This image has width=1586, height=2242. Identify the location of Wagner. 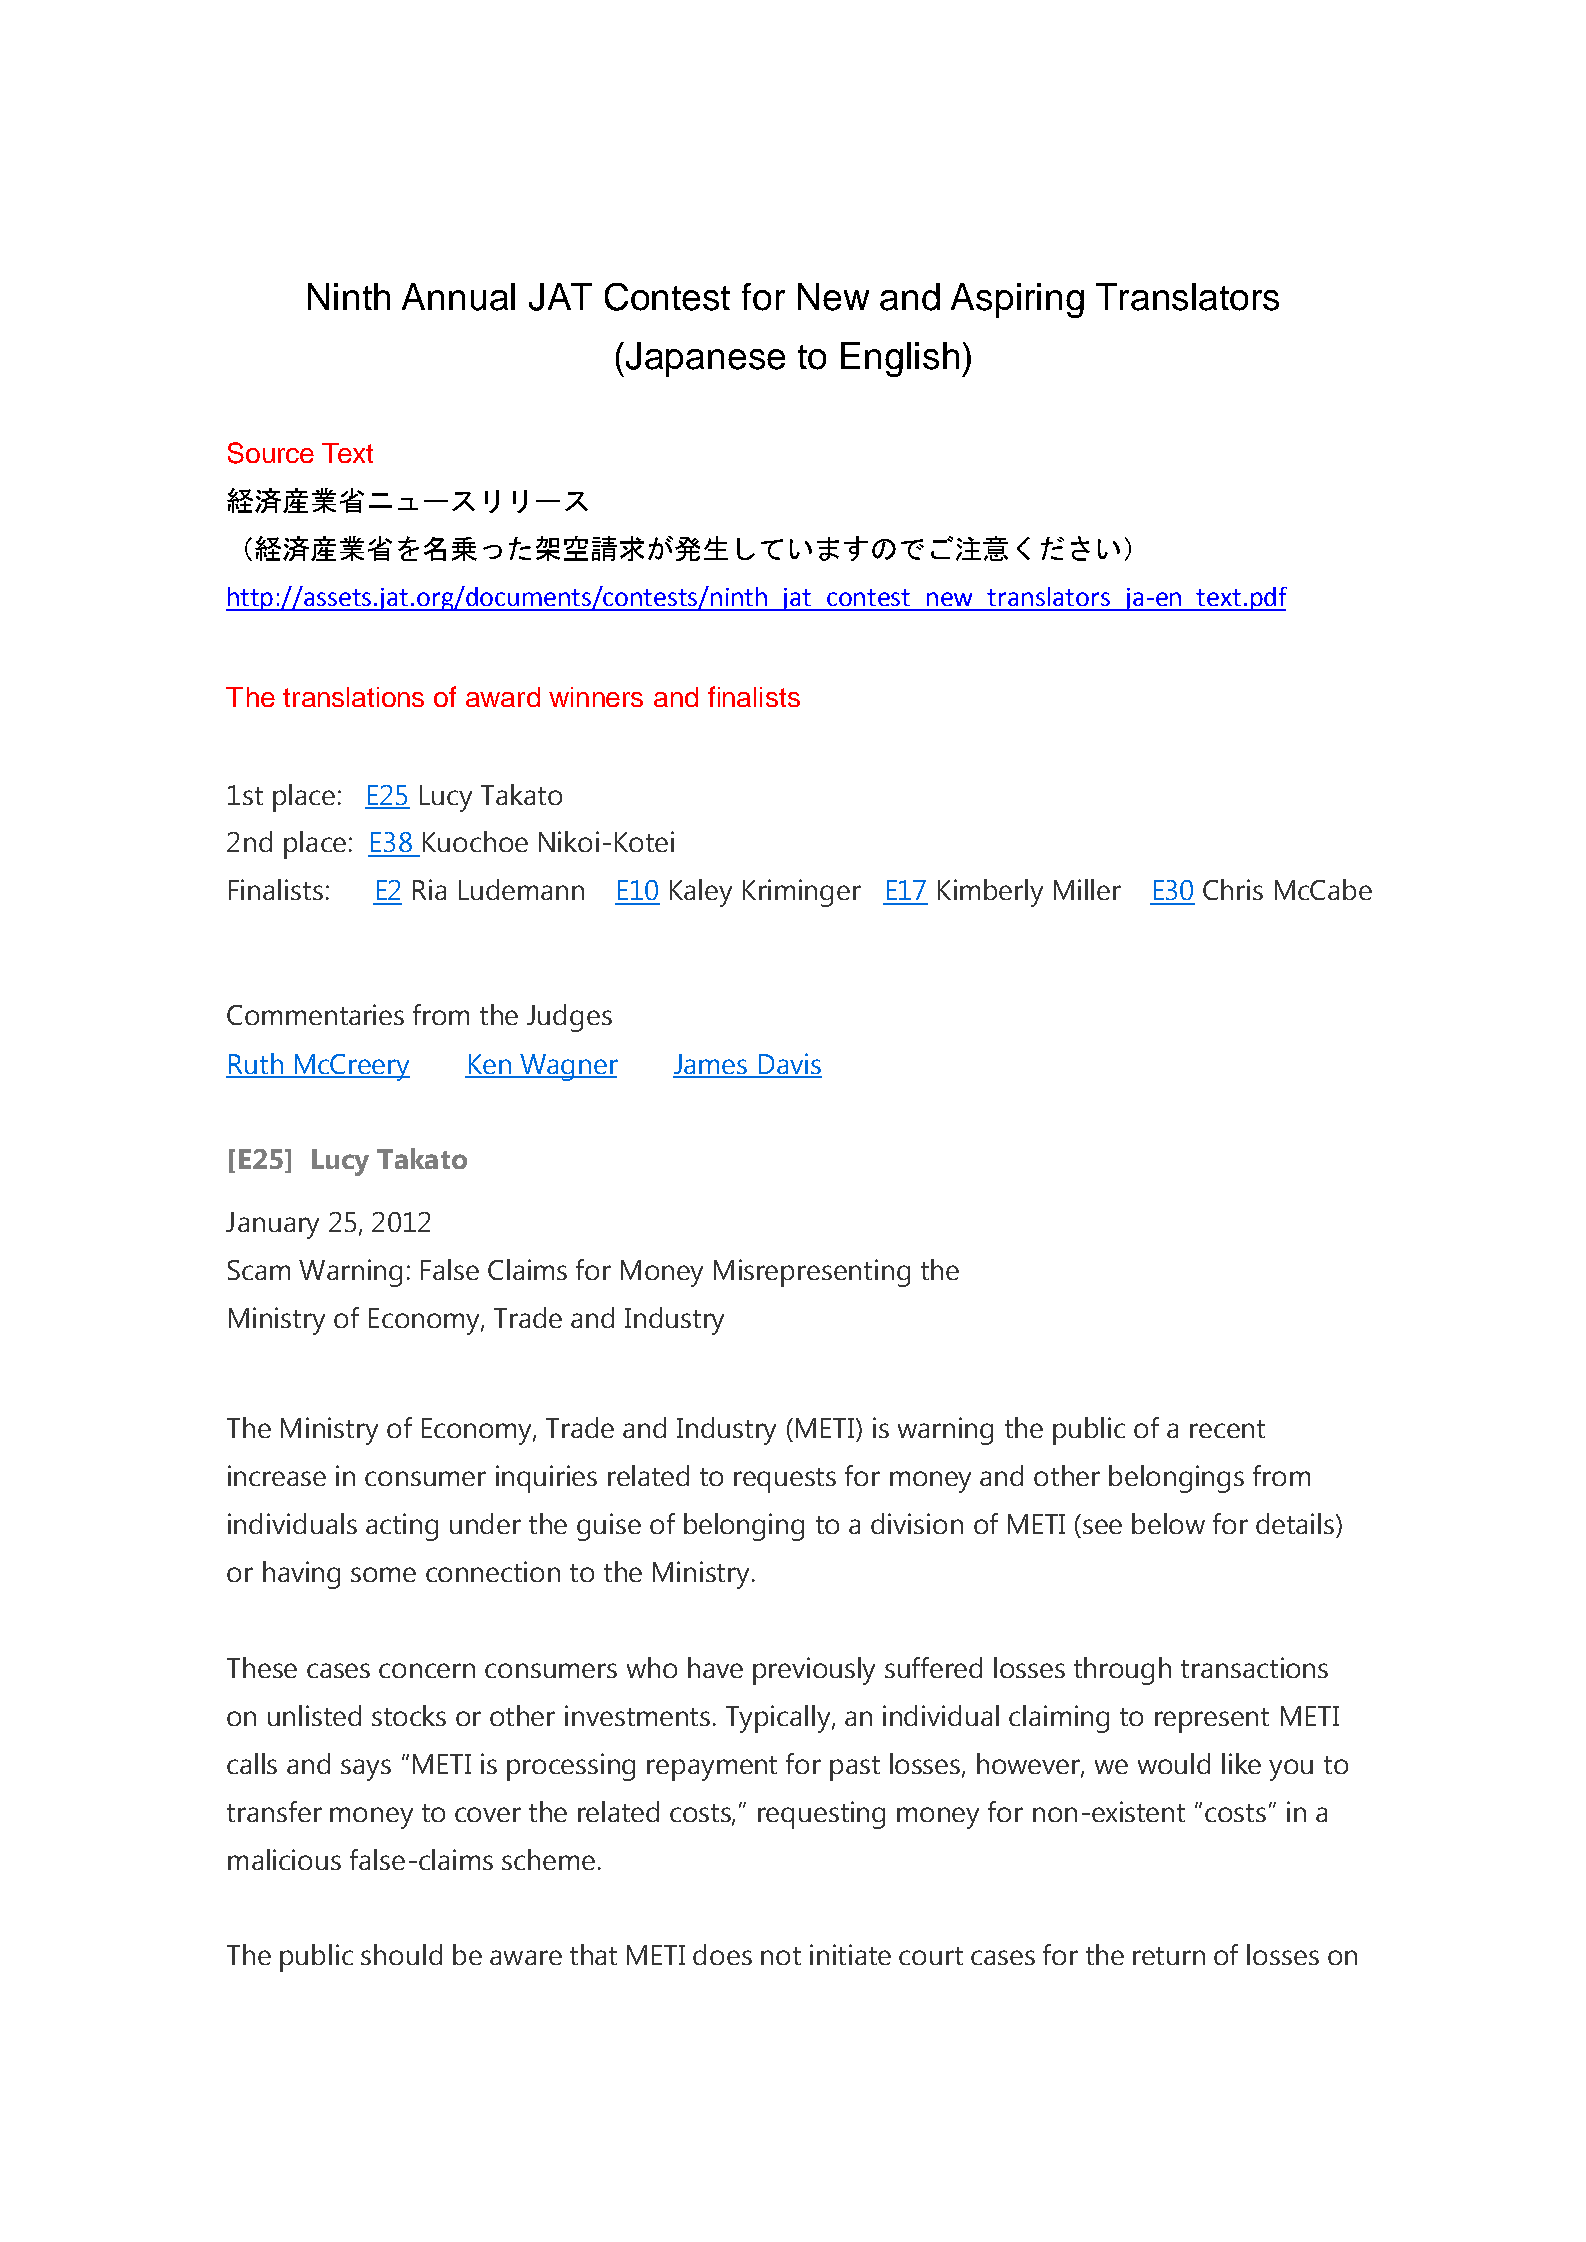
(568, 1067).
